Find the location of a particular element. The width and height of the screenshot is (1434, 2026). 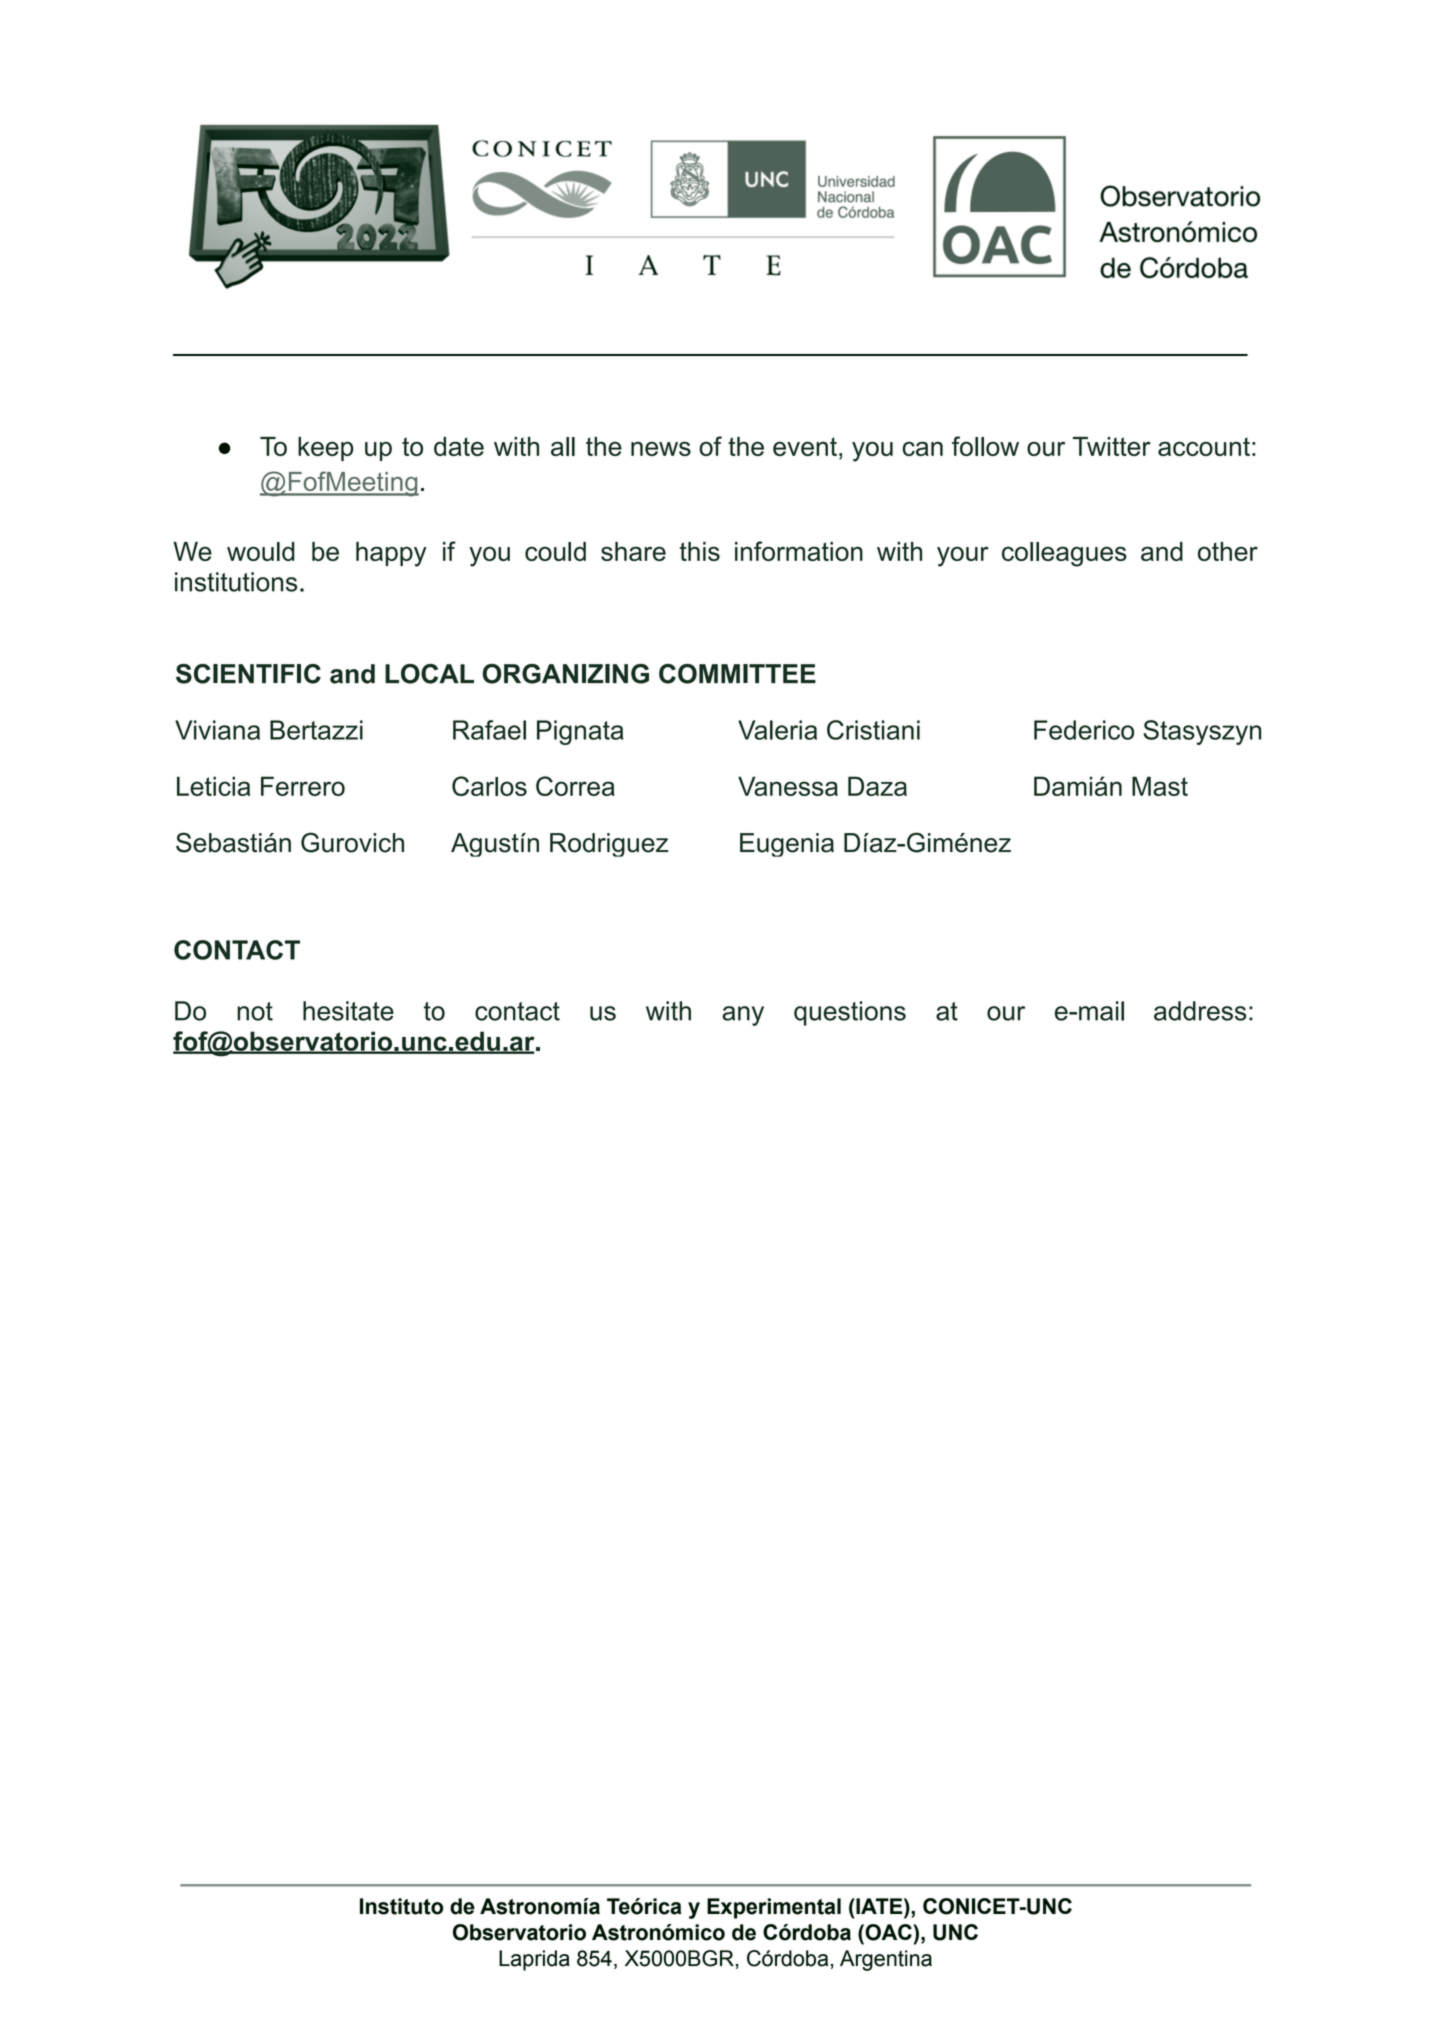

news is located at coordinates (661, 448).
